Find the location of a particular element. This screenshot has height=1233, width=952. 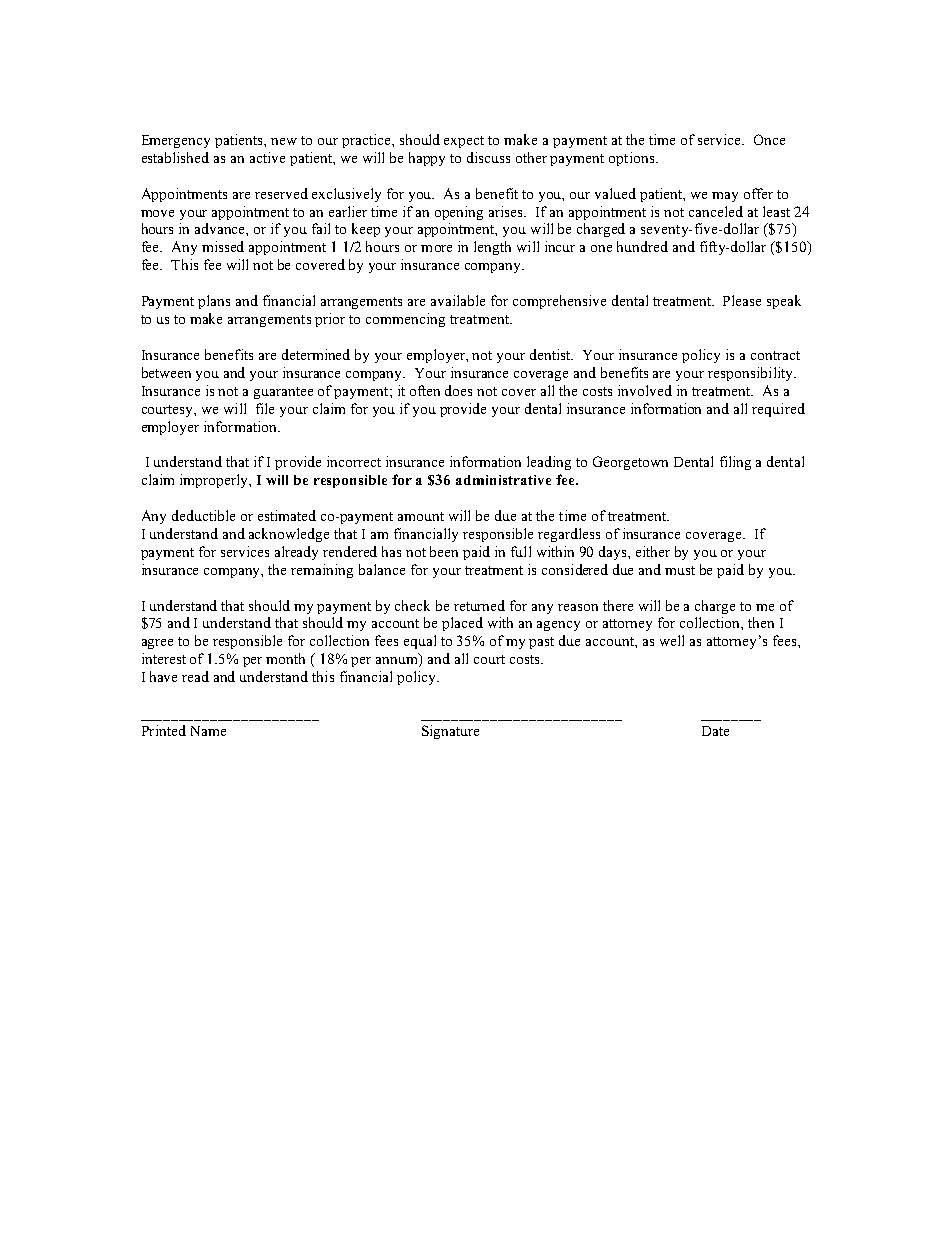

contract is located at coordinates (775, 355).
